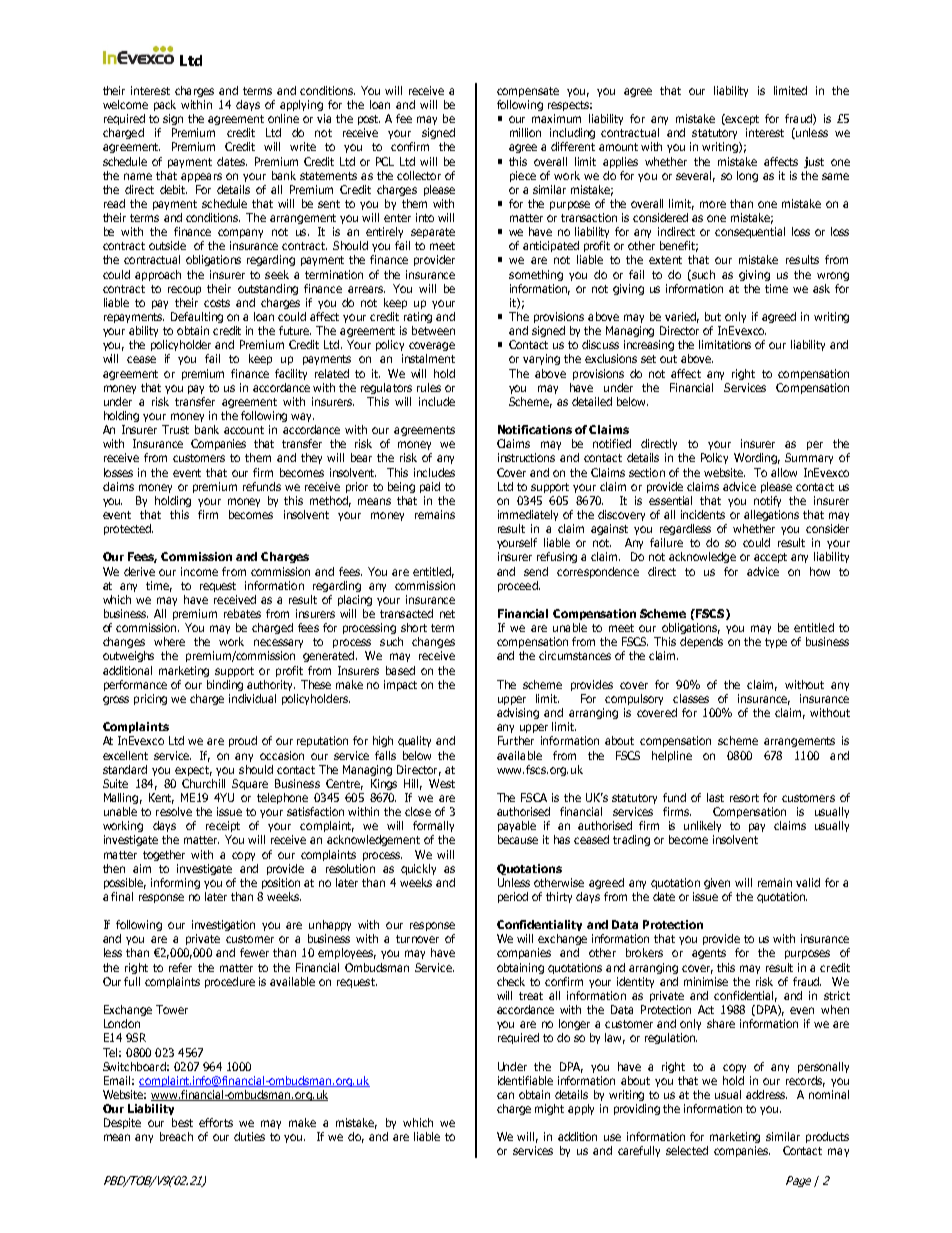 The image size is (952, 1233). Describe the element at coordinates (525, 132) in the screenshot. I see `million` at that location.
